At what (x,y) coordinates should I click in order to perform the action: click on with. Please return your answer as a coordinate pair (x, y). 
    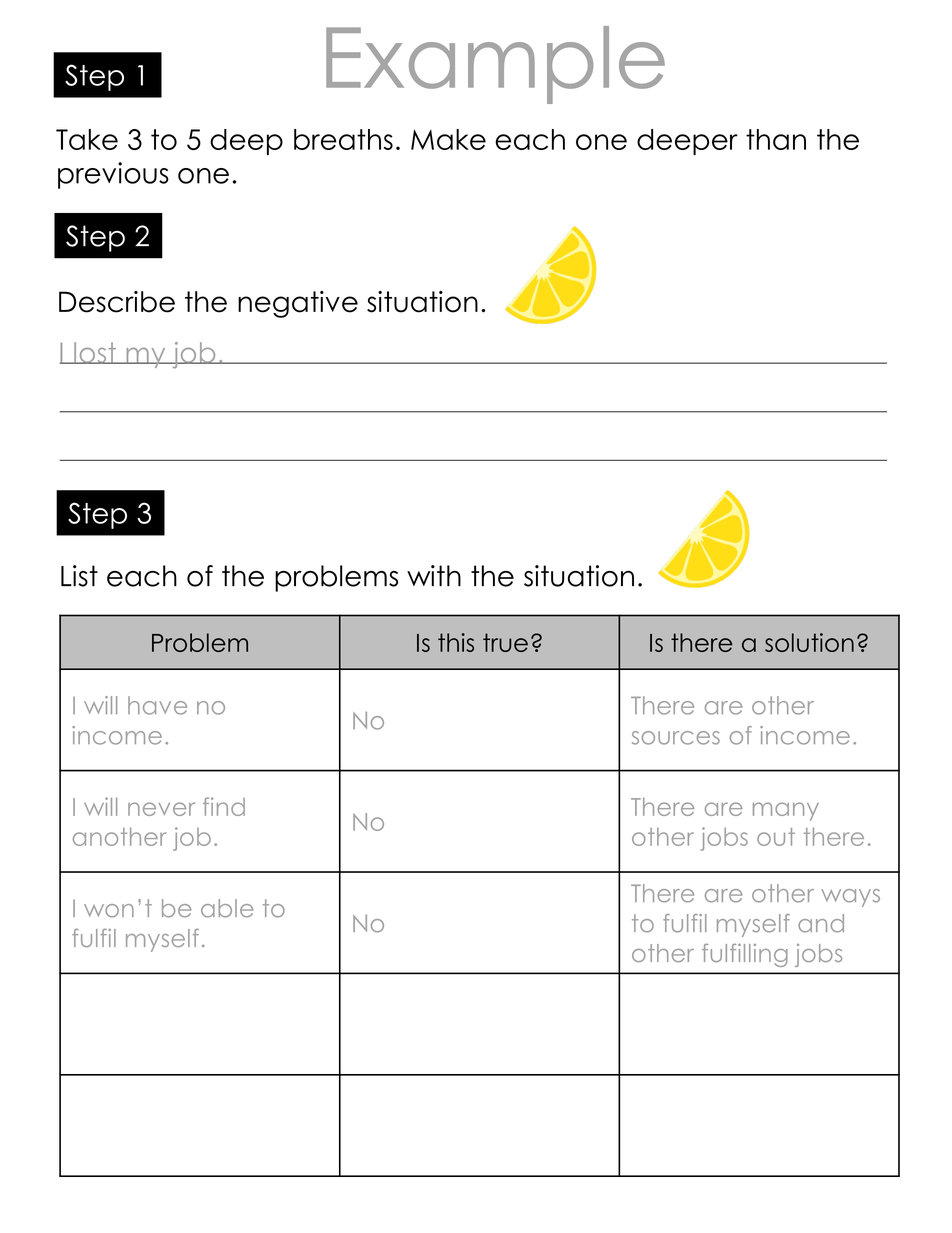
    Looking at the image, I should click on (434, 575).
